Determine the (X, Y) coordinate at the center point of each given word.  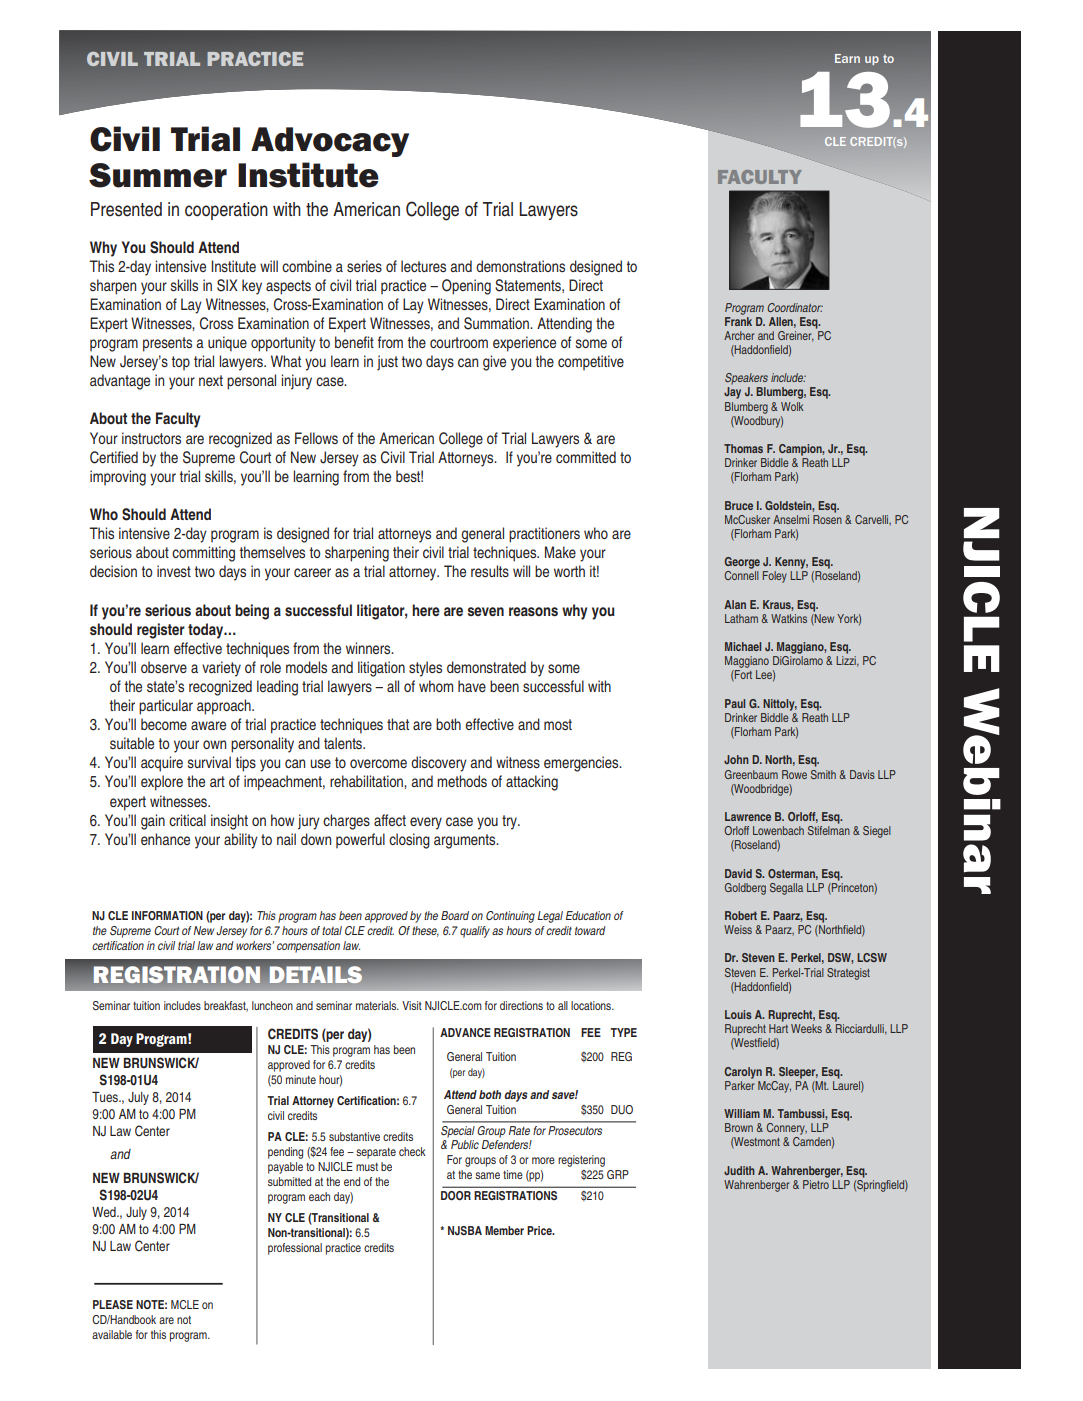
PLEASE (113, 1304)
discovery (439, 764)
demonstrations (520, 266)
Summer (158, 175)
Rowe (794, 774)
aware (208, 725)
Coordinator (795, 307)
